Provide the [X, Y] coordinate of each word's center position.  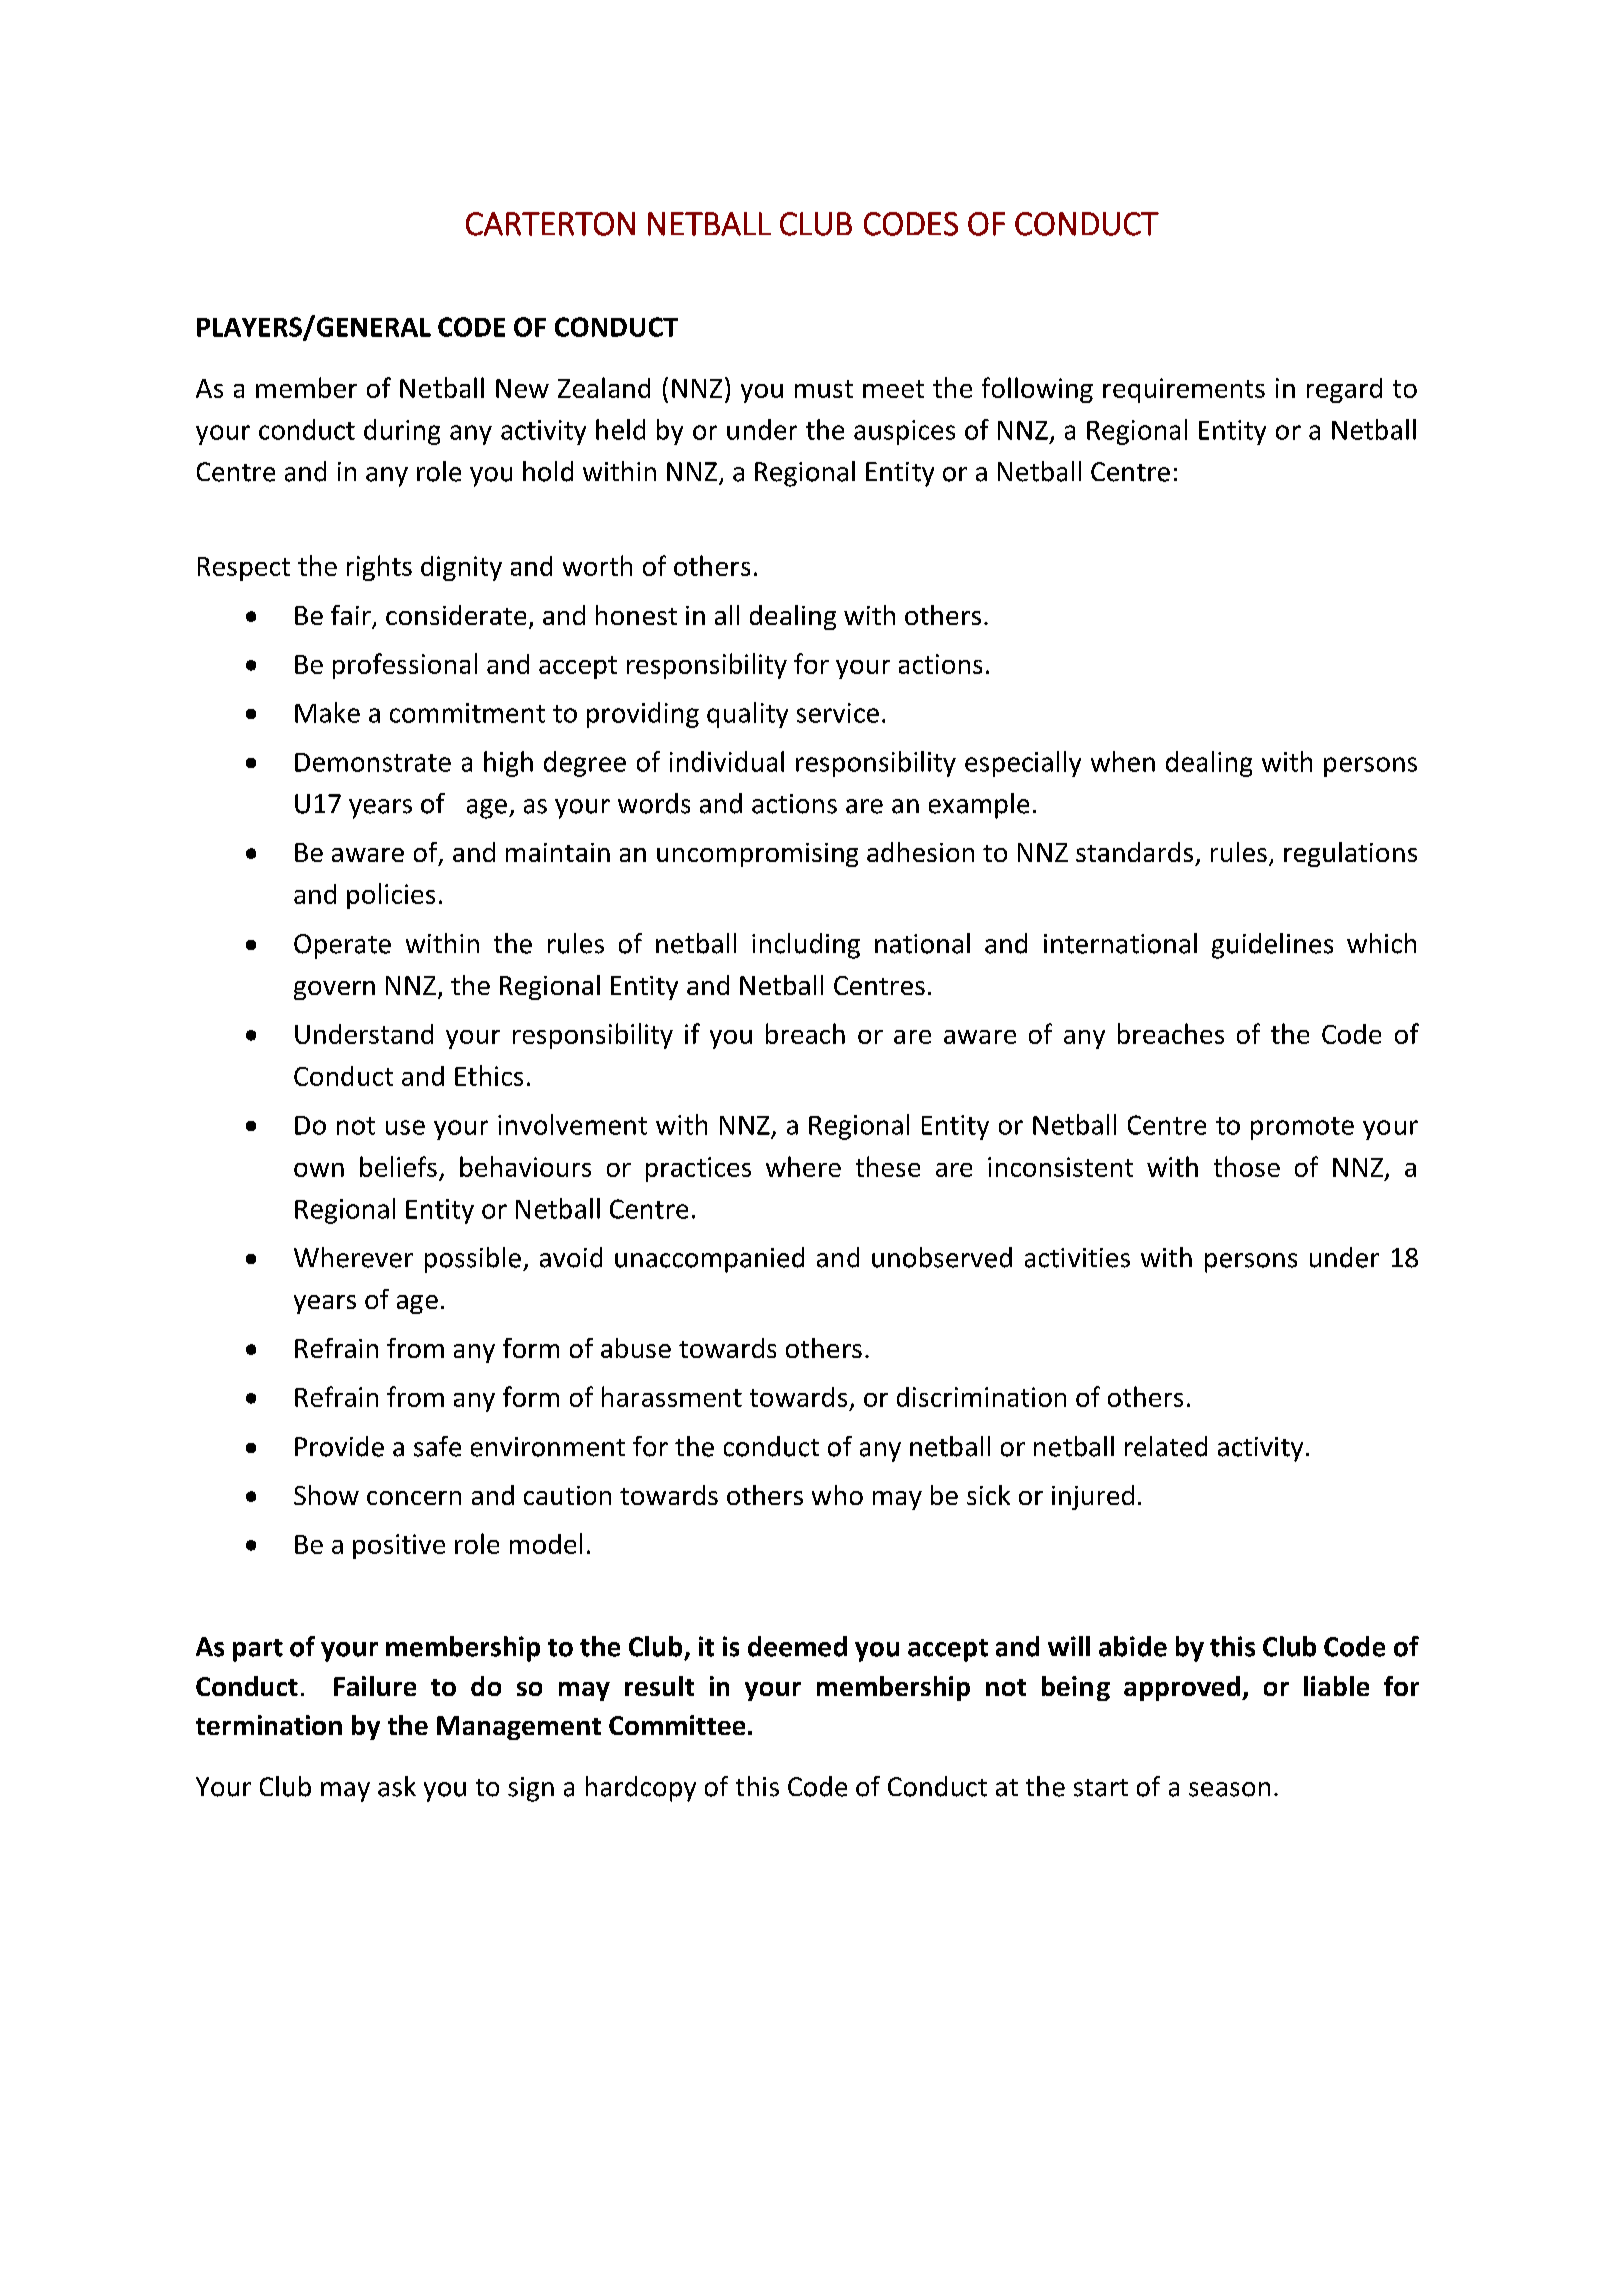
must [824, 389]
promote [1302, 1128]
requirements [1184, 390]
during [402, 432]
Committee [677, 1725]
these [888, 1166]
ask [397, 1786]
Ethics [489, 1075]
